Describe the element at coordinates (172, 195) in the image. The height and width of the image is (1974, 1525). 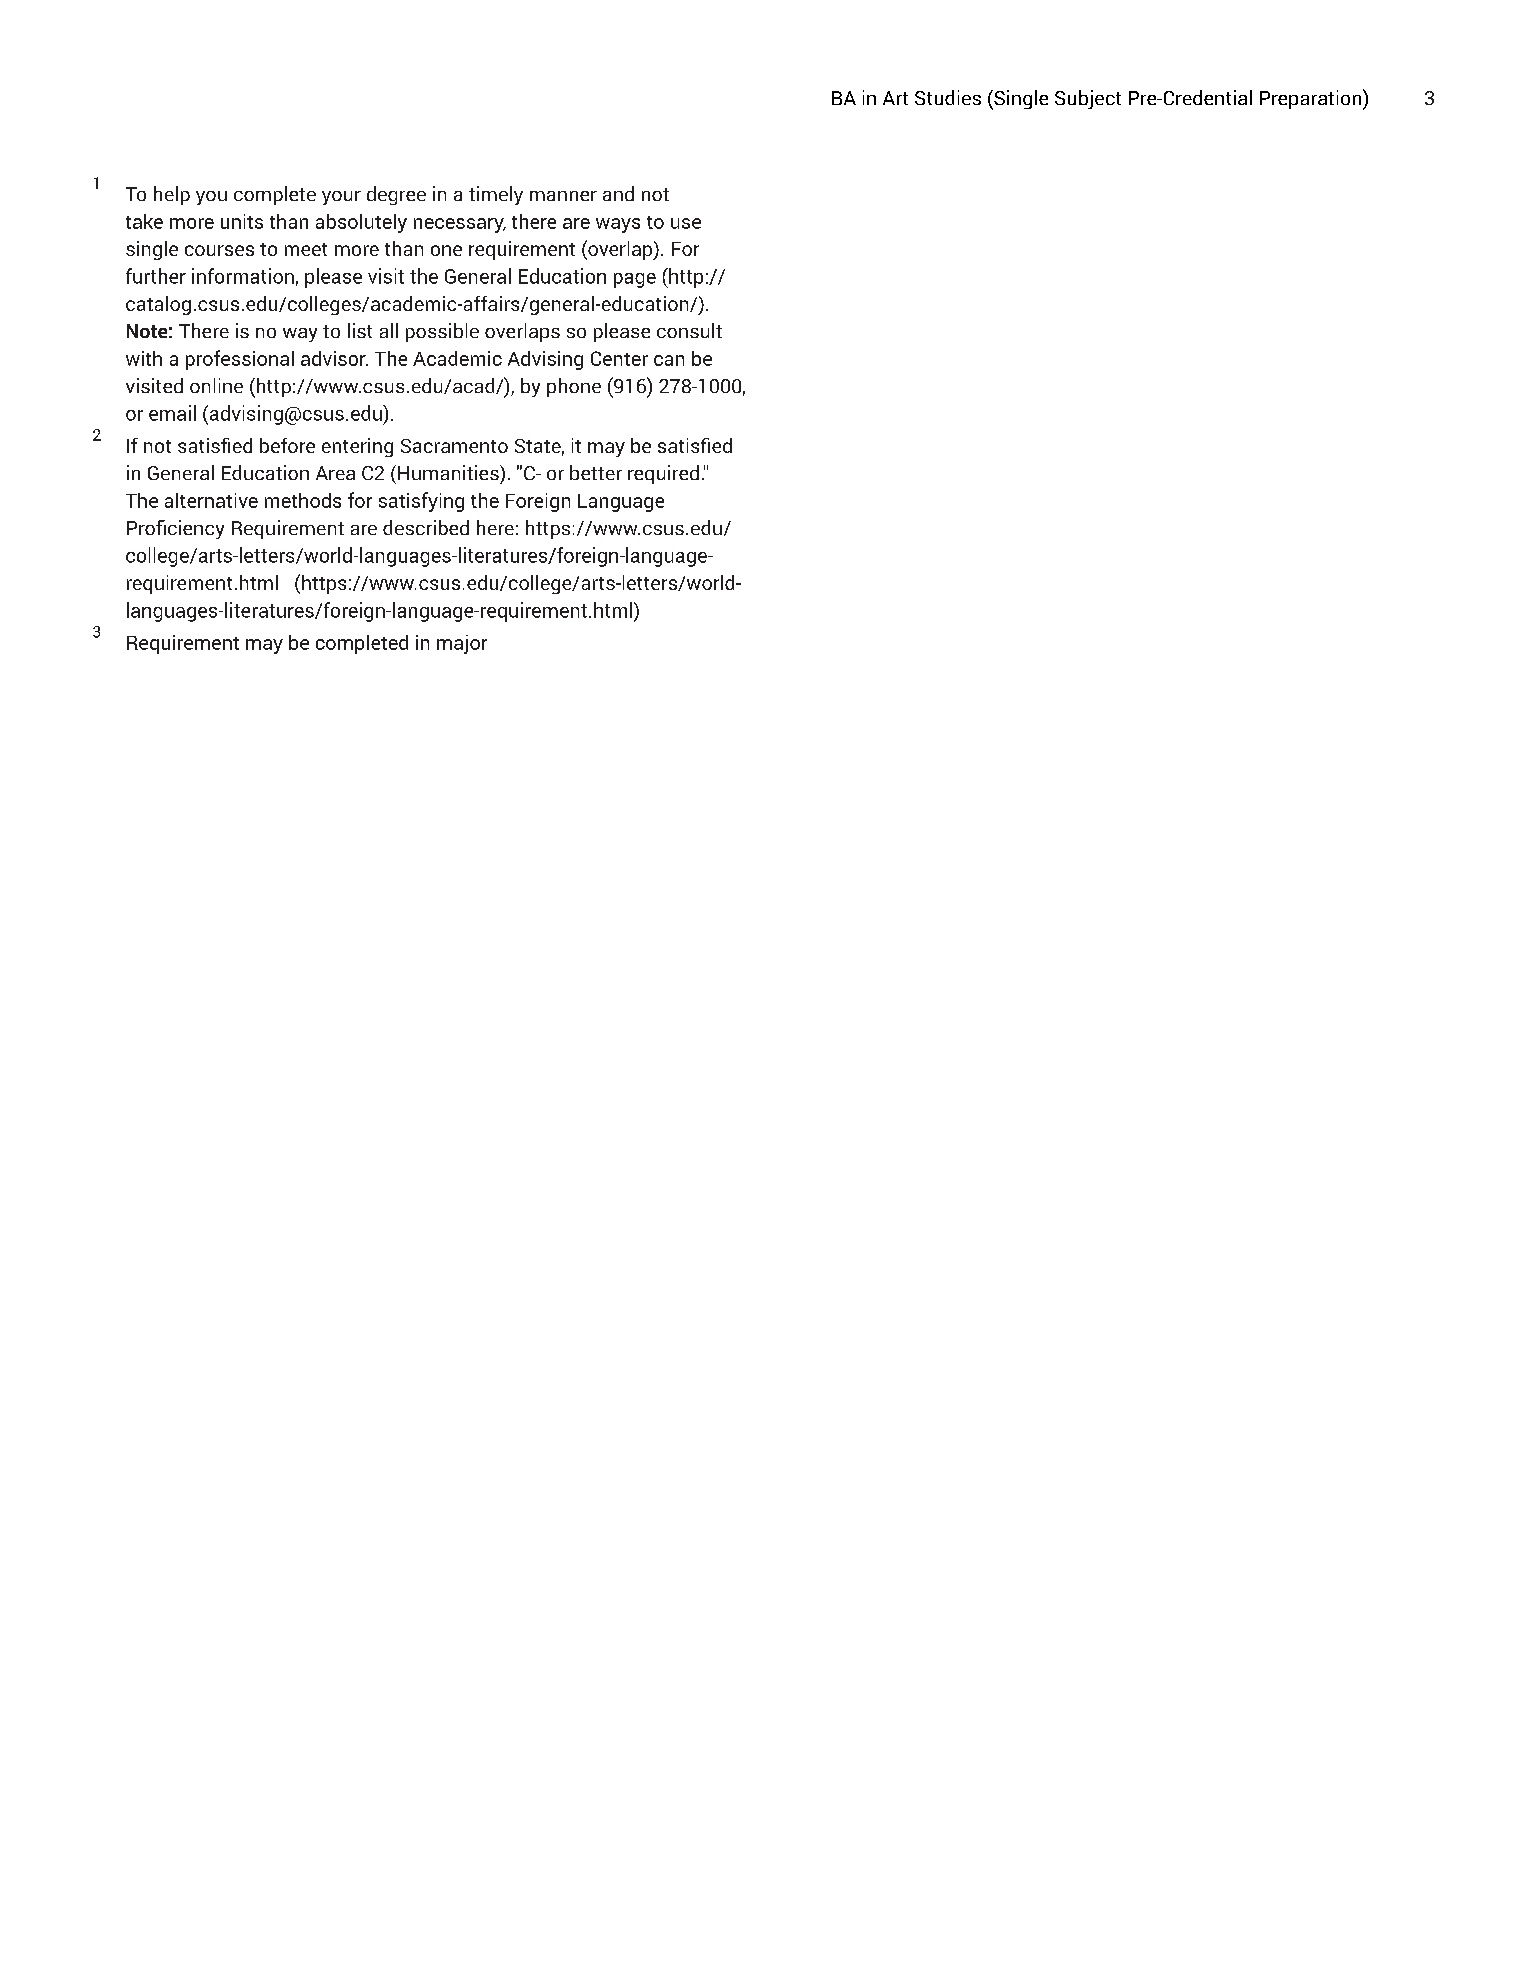
I see `help` at that location.
